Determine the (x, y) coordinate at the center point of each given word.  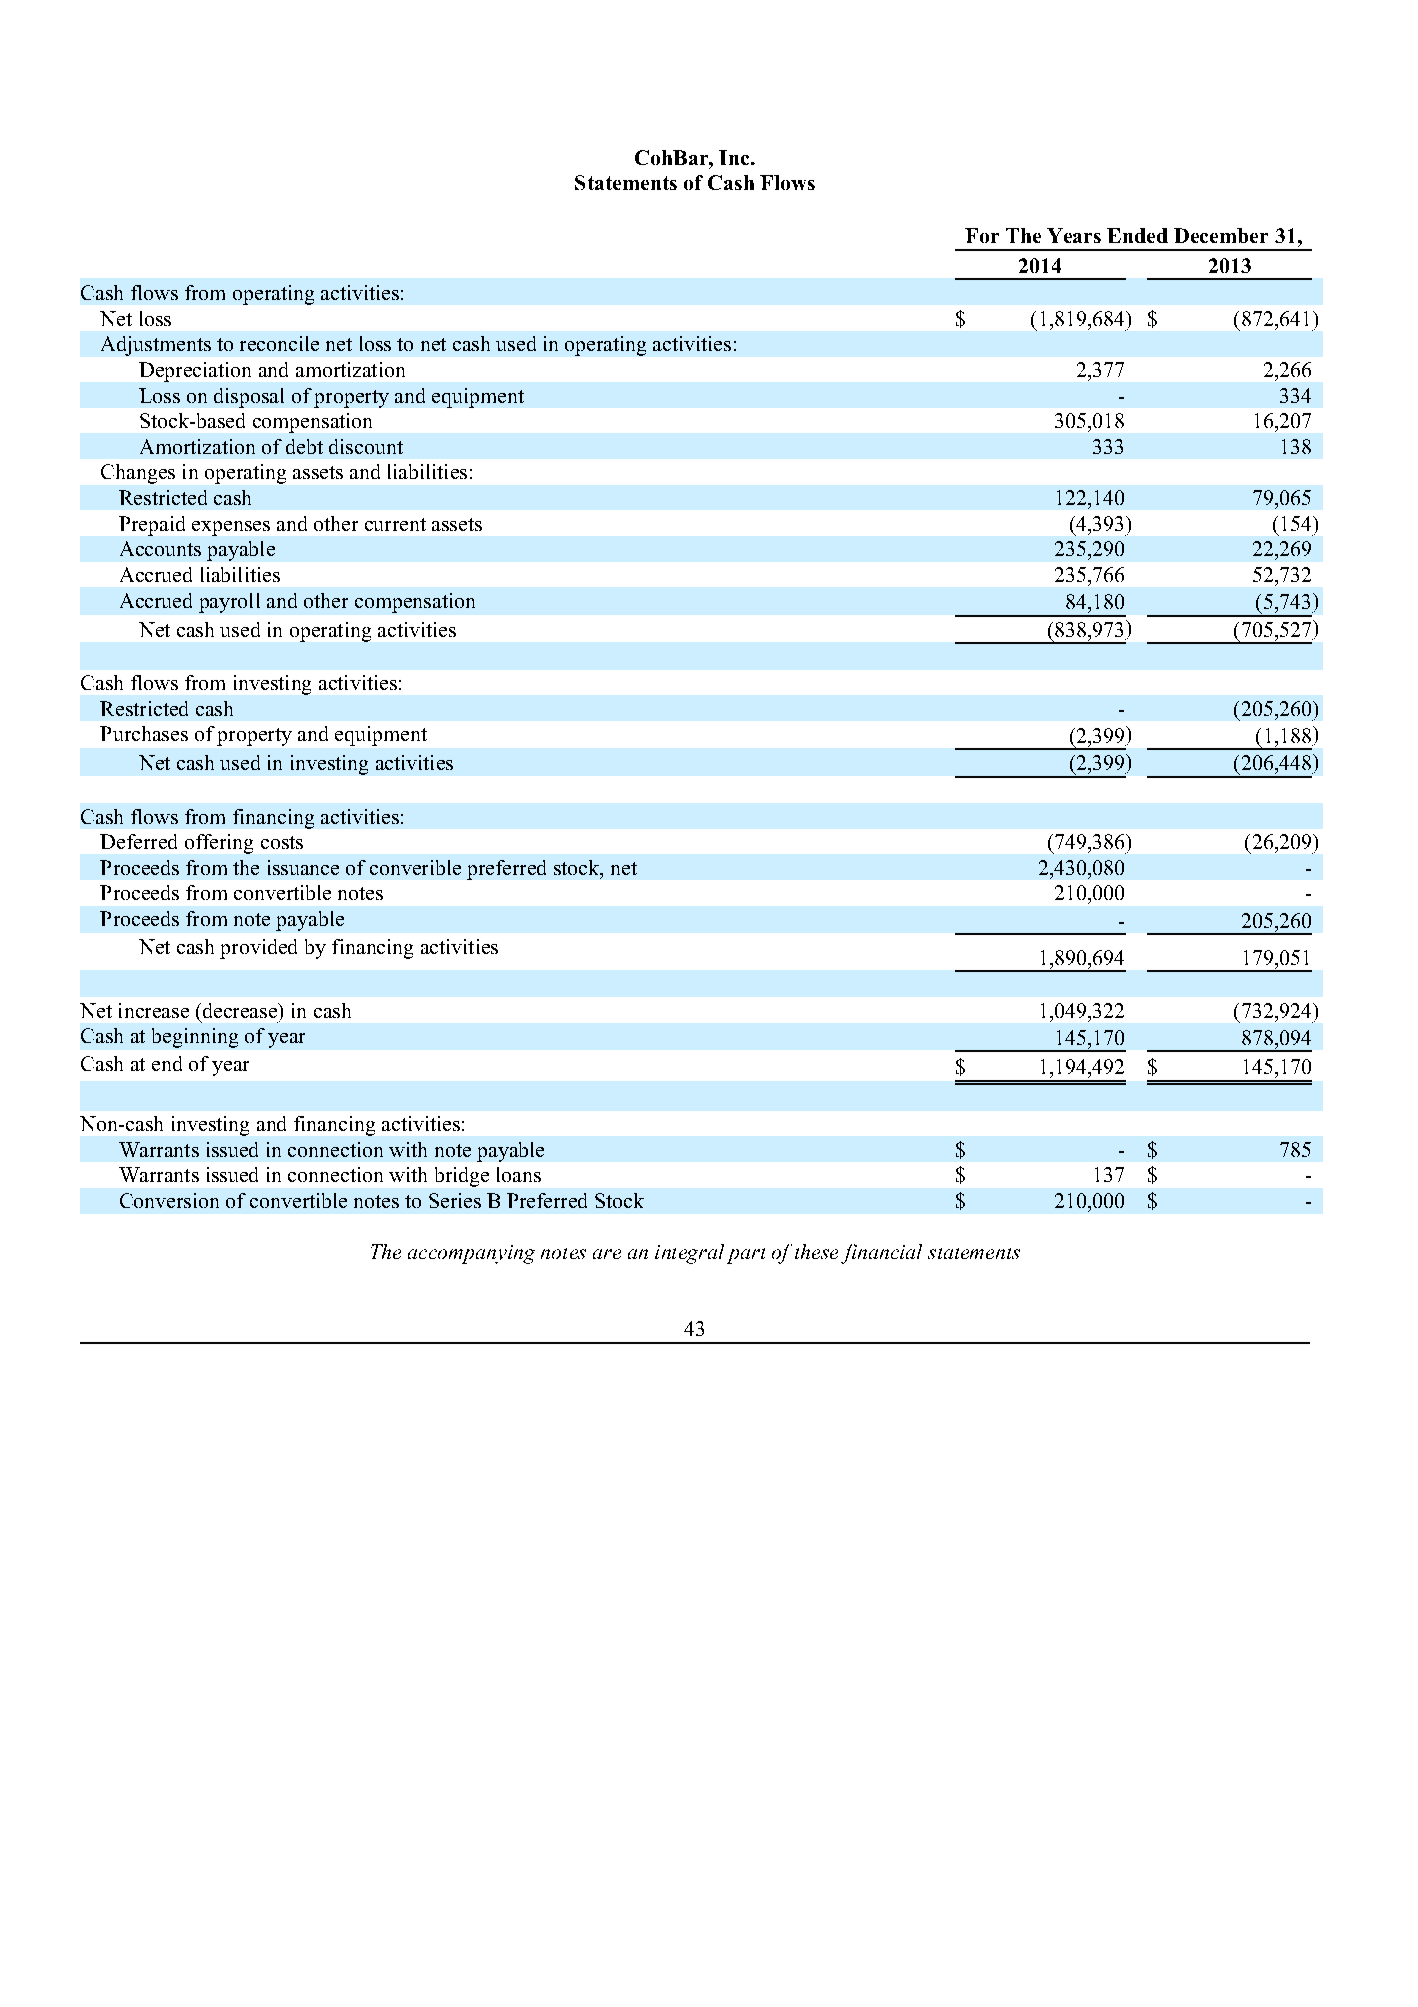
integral (689, 1254)
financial (881, 1254)
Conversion (169, 1200)
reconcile (279, 343)
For (982, 235)
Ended (1137, 235)
